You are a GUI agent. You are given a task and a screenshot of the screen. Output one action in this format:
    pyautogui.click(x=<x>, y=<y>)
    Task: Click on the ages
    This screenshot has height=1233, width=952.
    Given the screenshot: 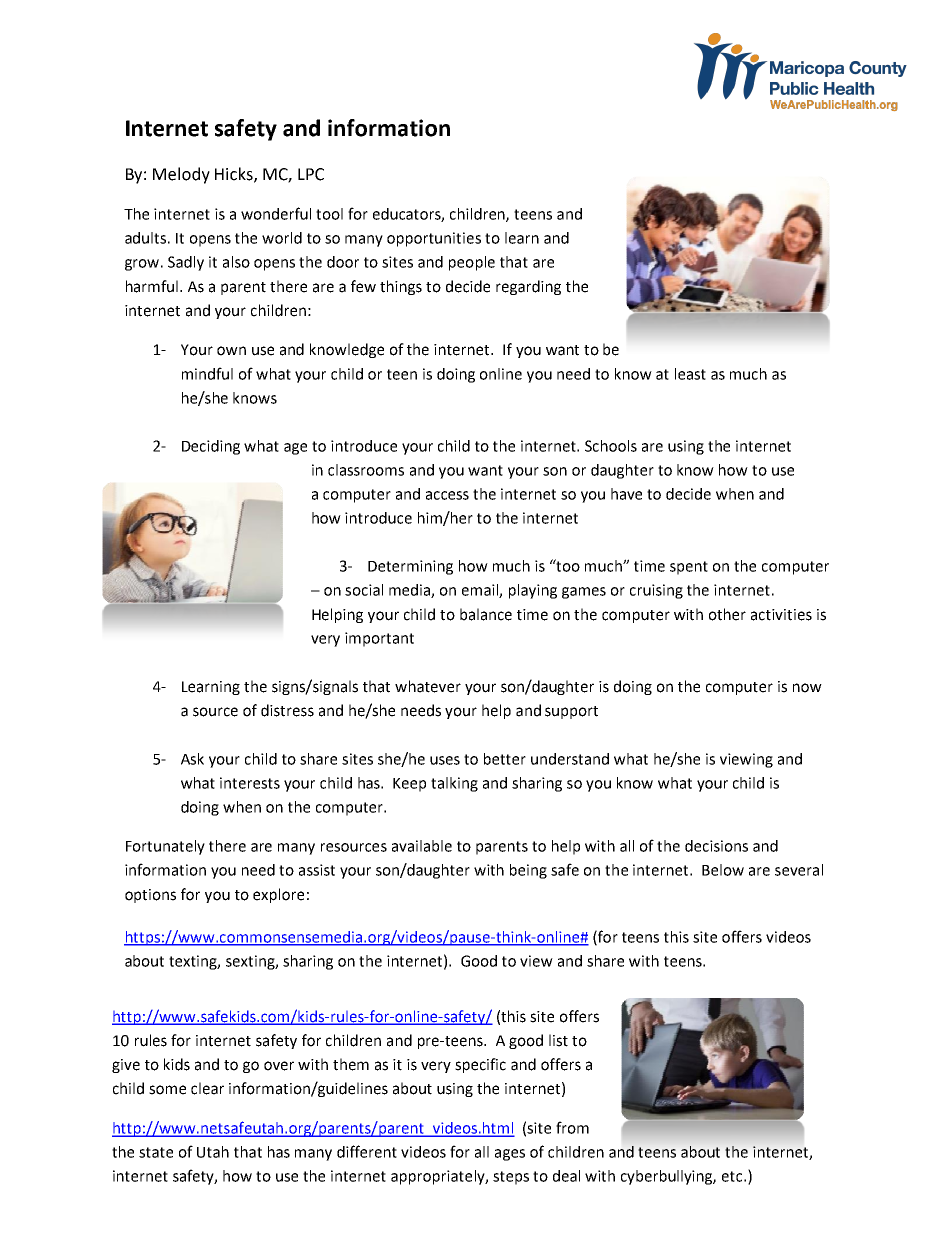 What is the action you would take?
    pyautogui.click(x=510, y=1155)
